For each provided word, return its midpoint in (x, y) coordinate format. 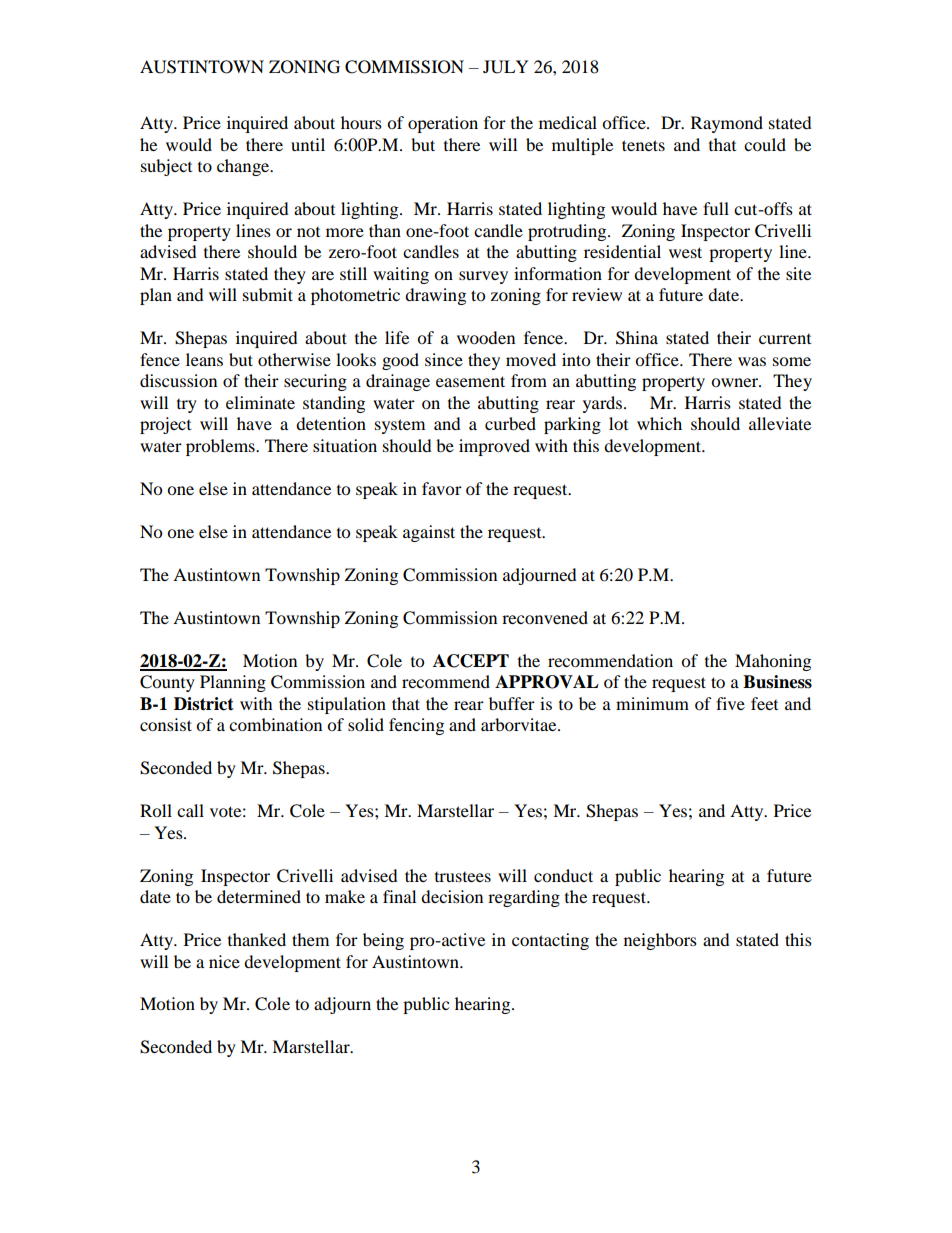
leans (204, 359)
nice (224, 961)
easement (470, 381)
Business (777, 682)
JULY (506, 67)
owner (735, 382)
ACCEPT (471, 661)
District (204, 704)
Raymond (727, 124)
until (308, 144)
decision (452, 896)
